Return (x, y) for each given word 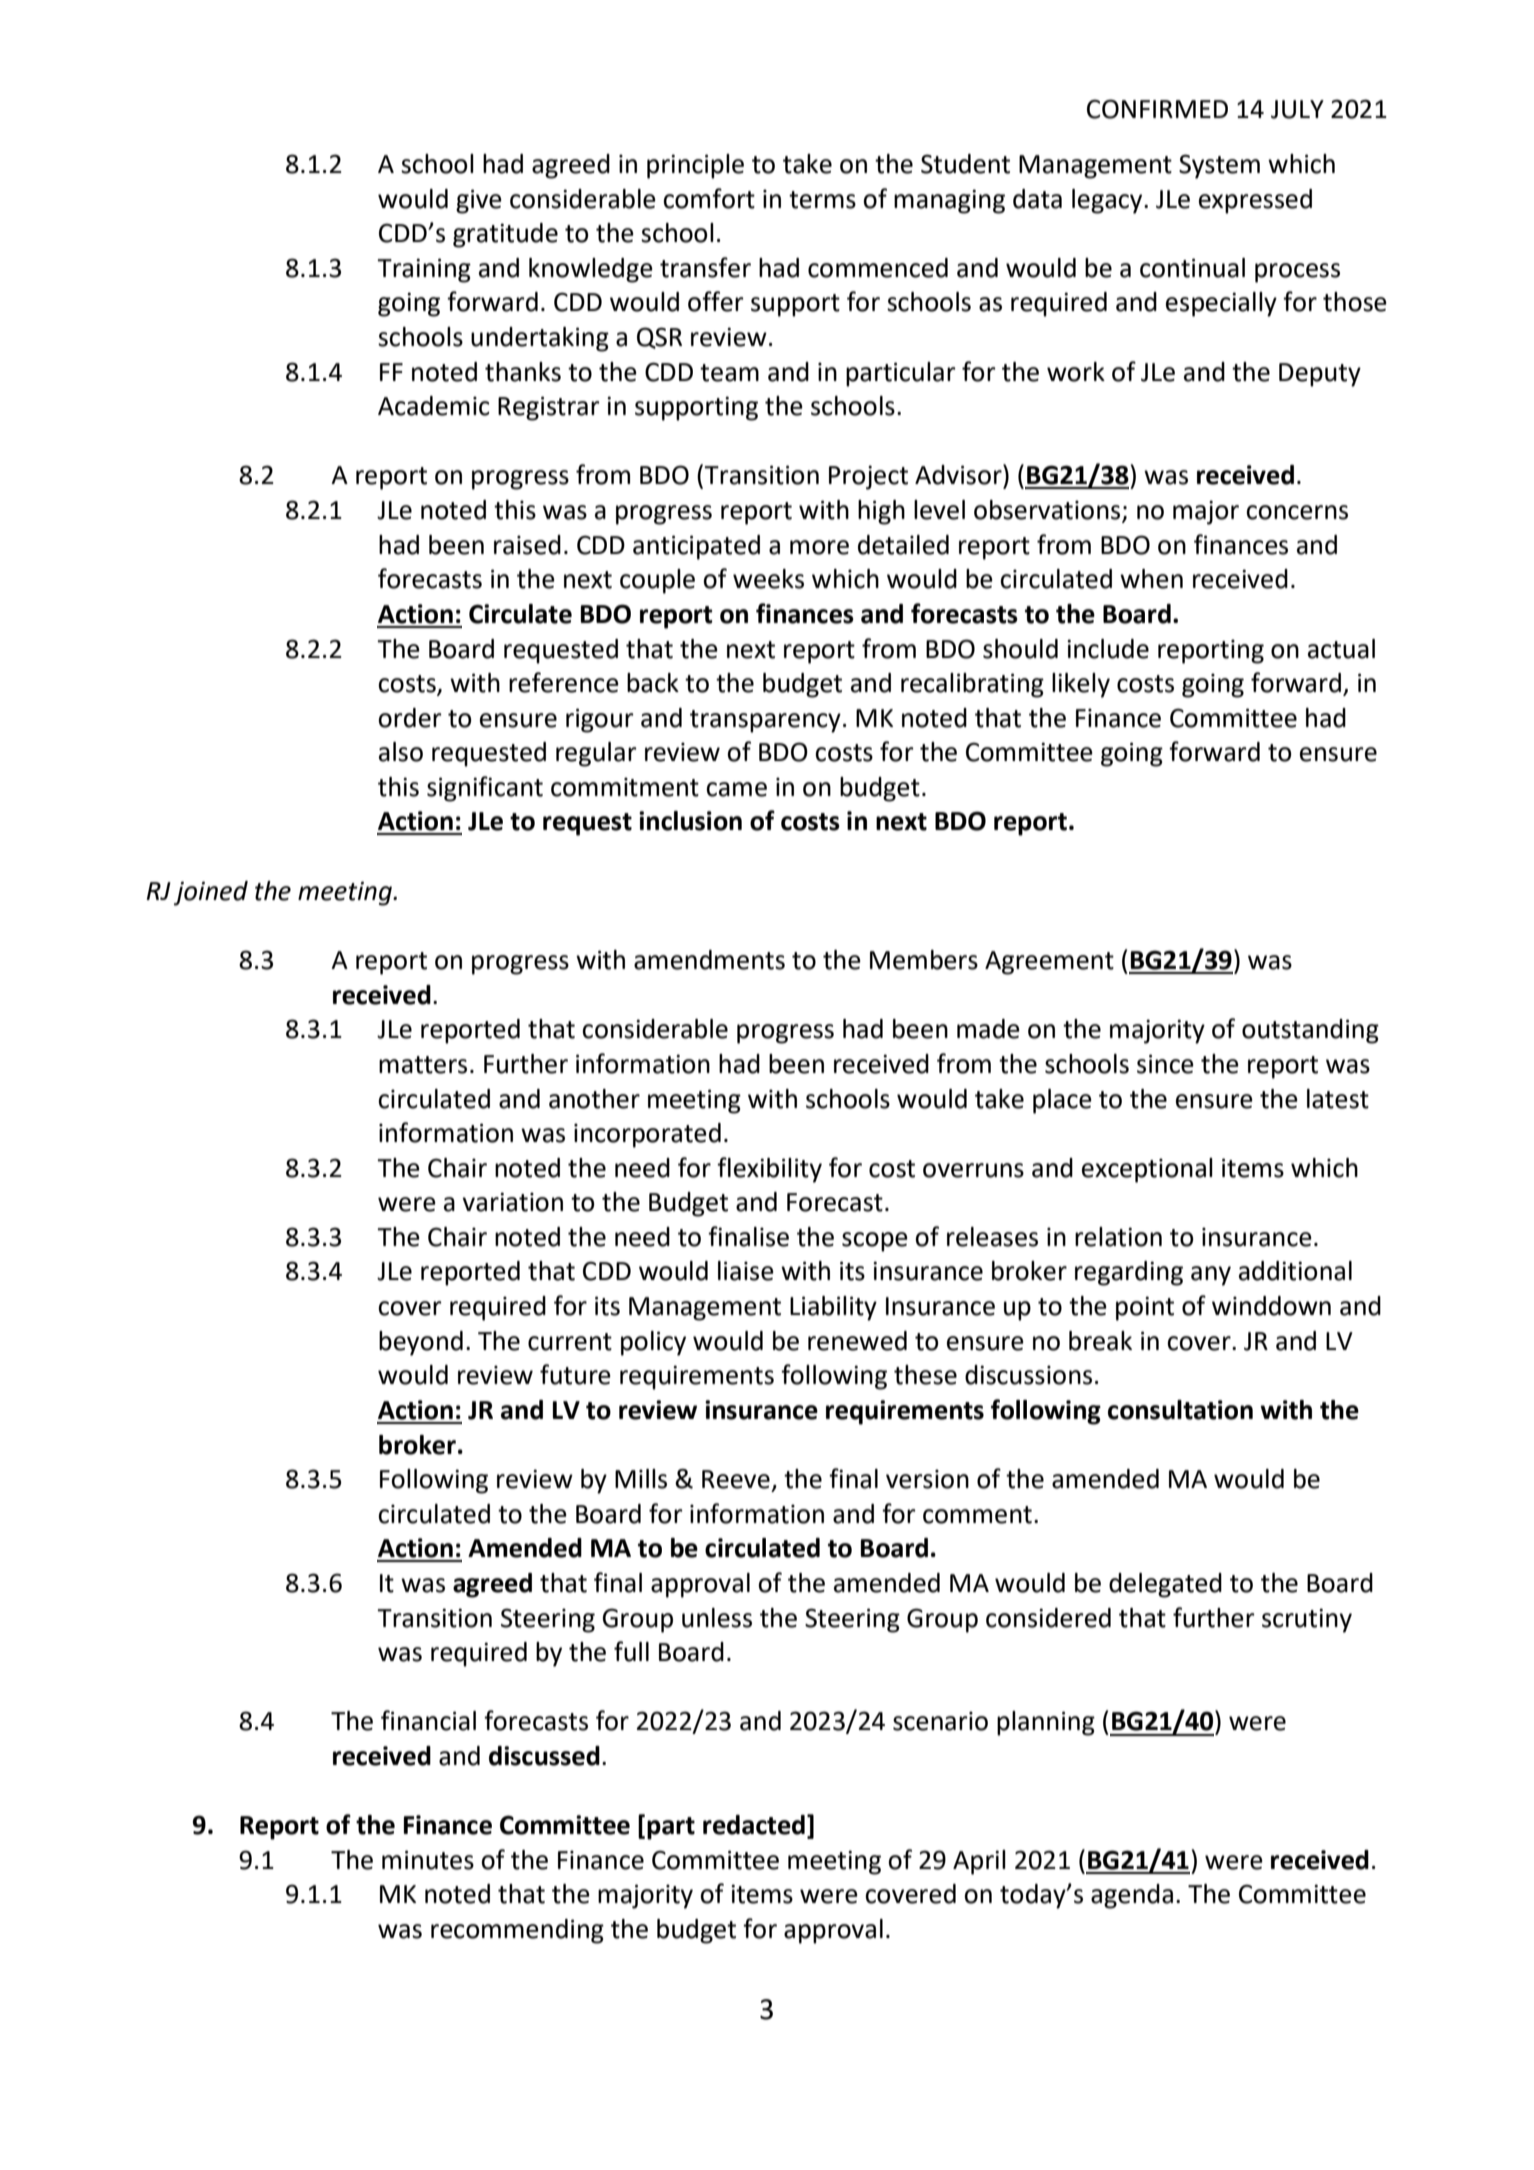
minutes (428, 1860)
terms (822, 200)
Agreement (1049, 963)
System (1219, 166)
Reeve (736, 1479)
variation (512, 1202)
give (479, 201)
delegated (1165, 1585)
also (401, 752)
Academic (434, 406)
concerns (1297, 512)
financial (428, 1720)
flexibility (769, 1170)
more (819, 547)
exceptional (1147, 1170)
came (736, 789)
